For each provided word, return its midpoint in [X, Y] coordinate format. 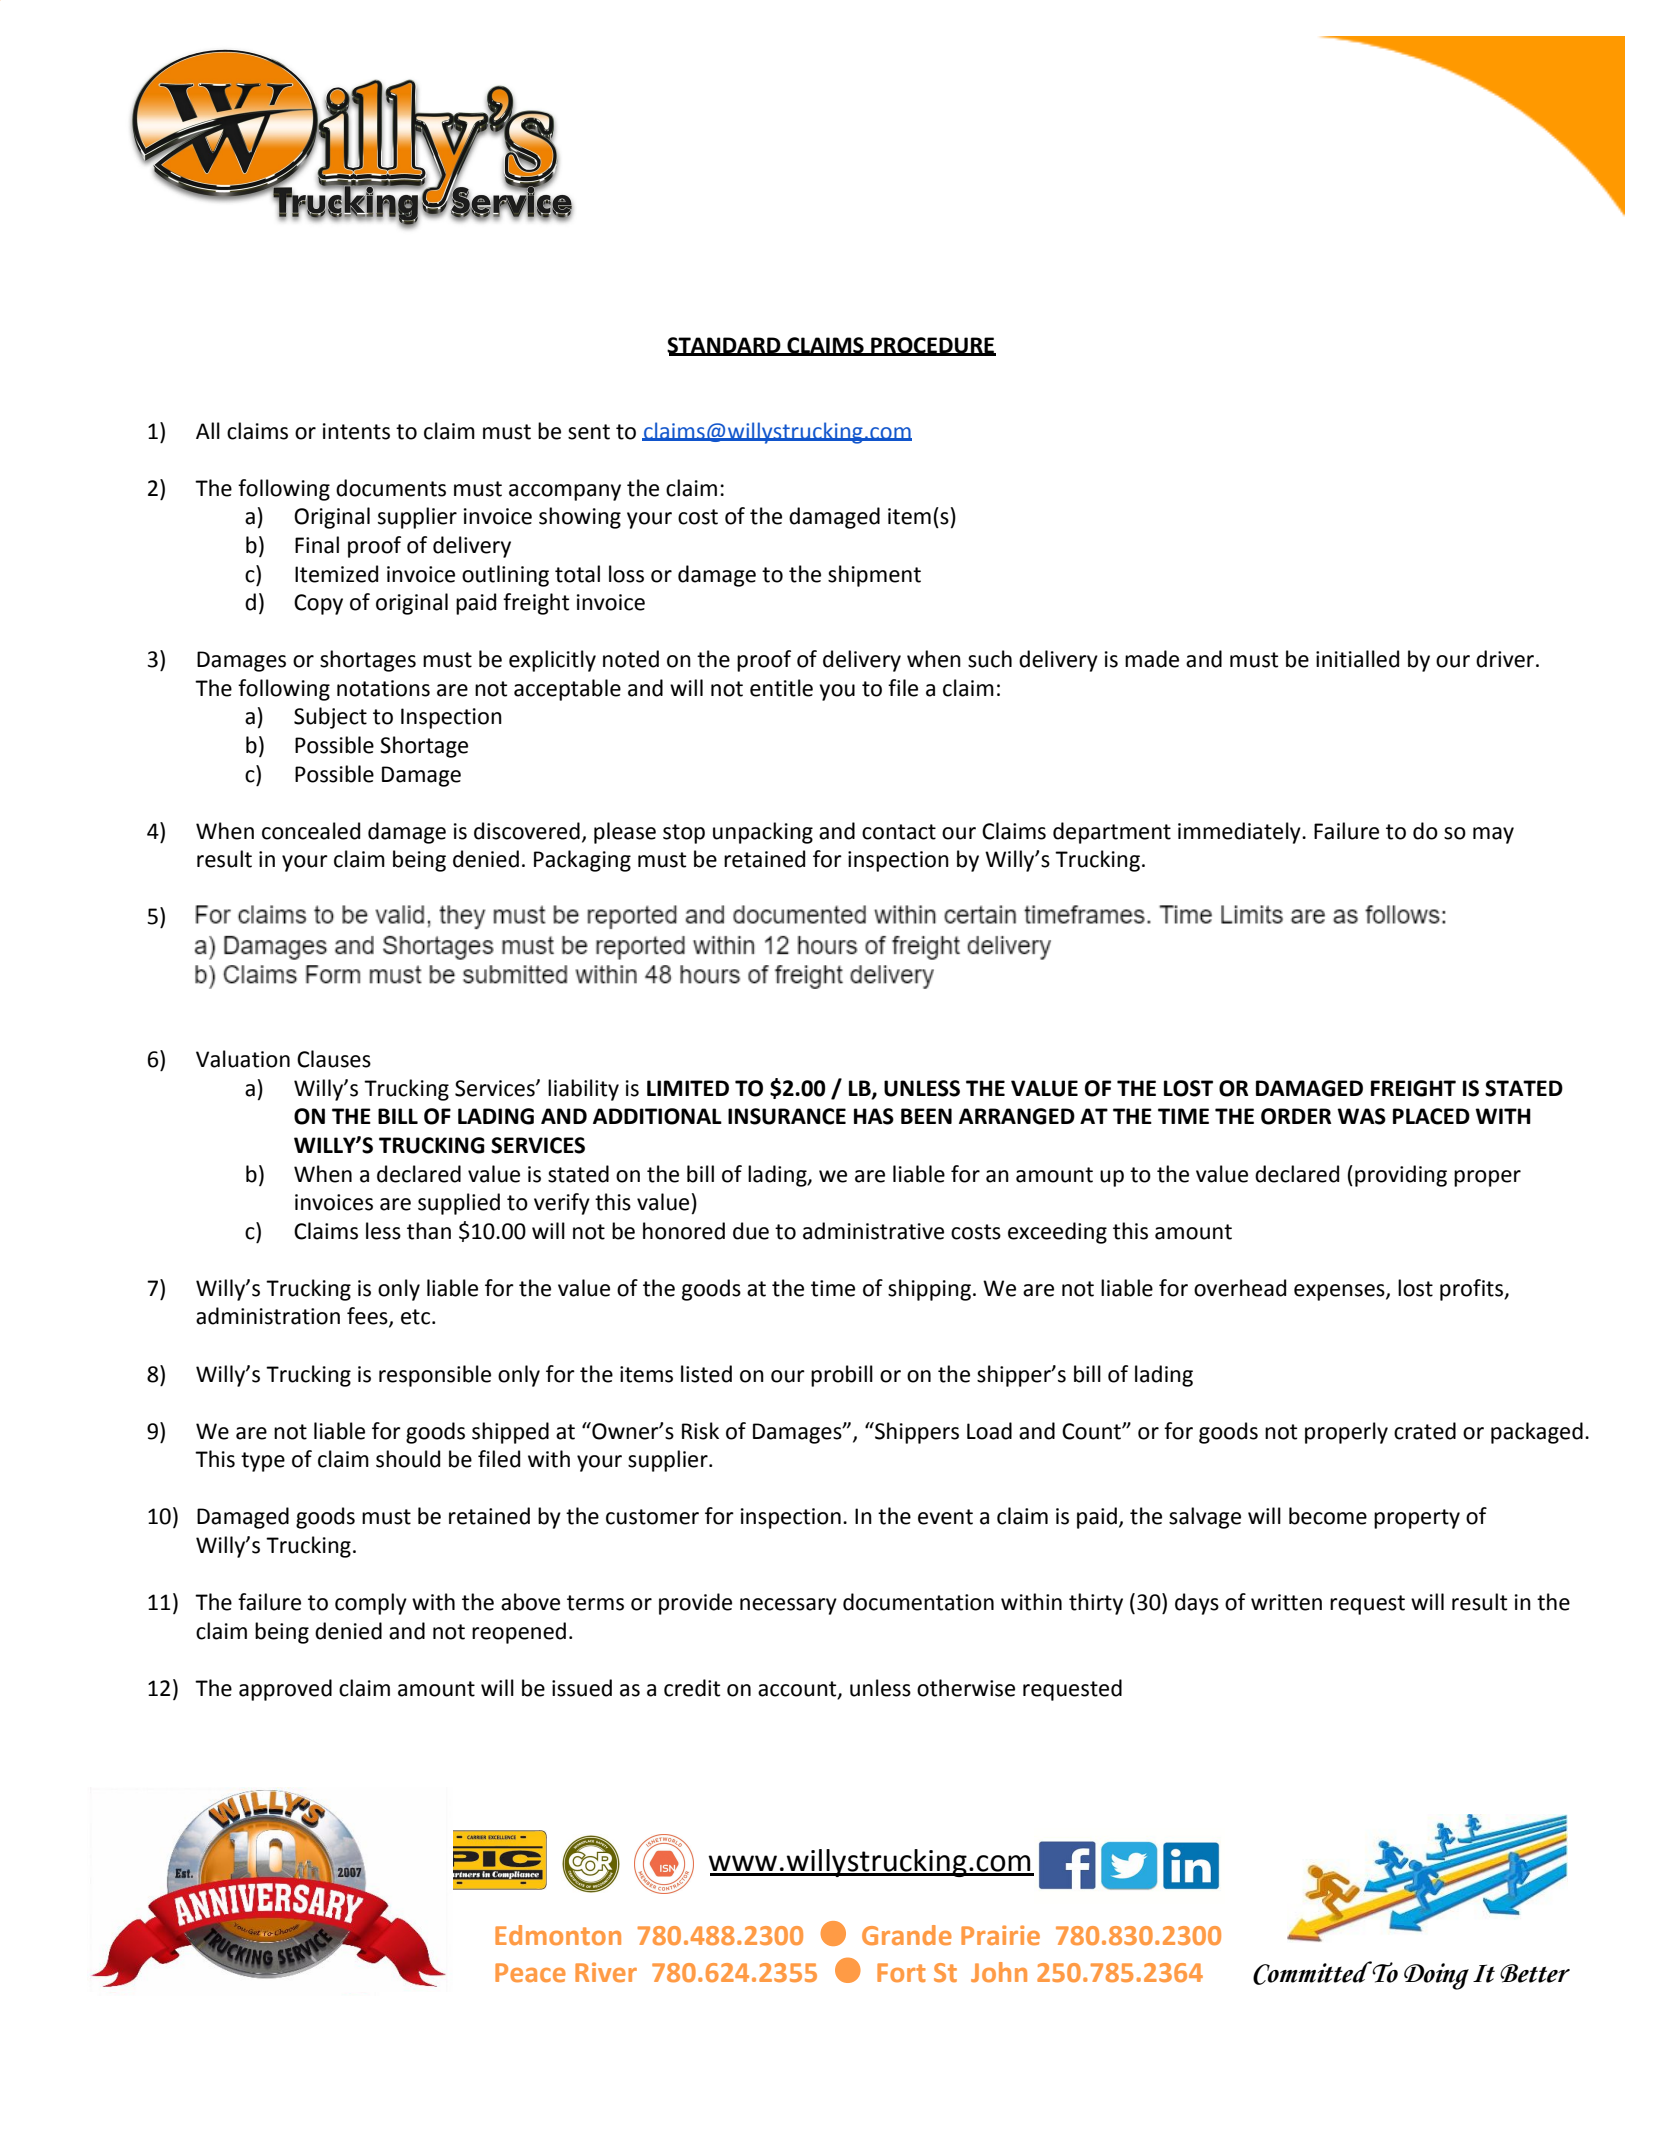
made [1152, 659]
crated [1425, 1431]
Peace [530, 1972]
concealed [311, 831]
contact [899, 832]
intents [356, 431]
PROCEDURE [932, 346]
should [408, 1459]
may [1493, 835]
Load [989, 1431]
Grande [907, 1935]
